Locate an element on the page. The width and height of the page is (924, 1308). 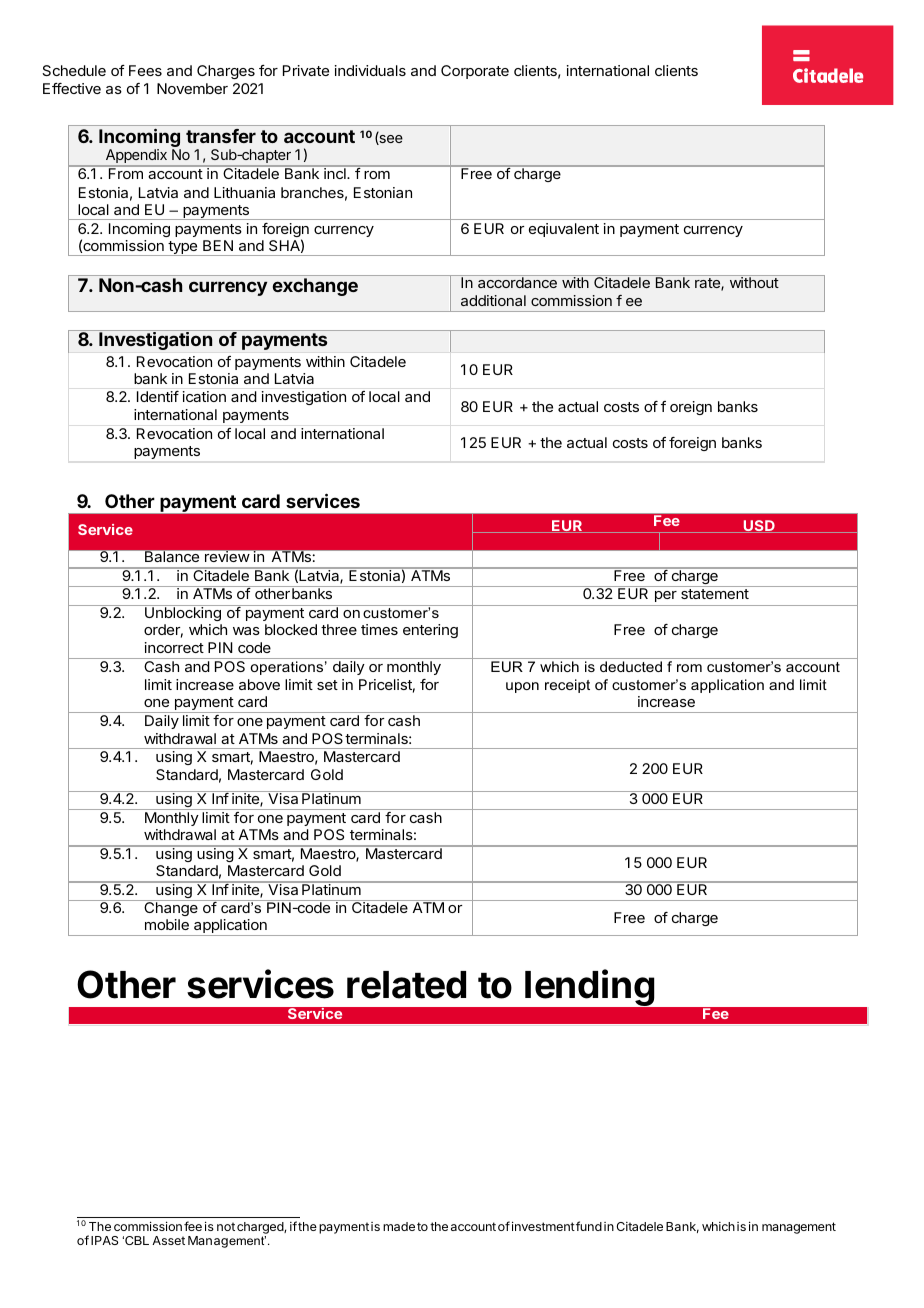
mobile is located at coordinates (167, 924).
